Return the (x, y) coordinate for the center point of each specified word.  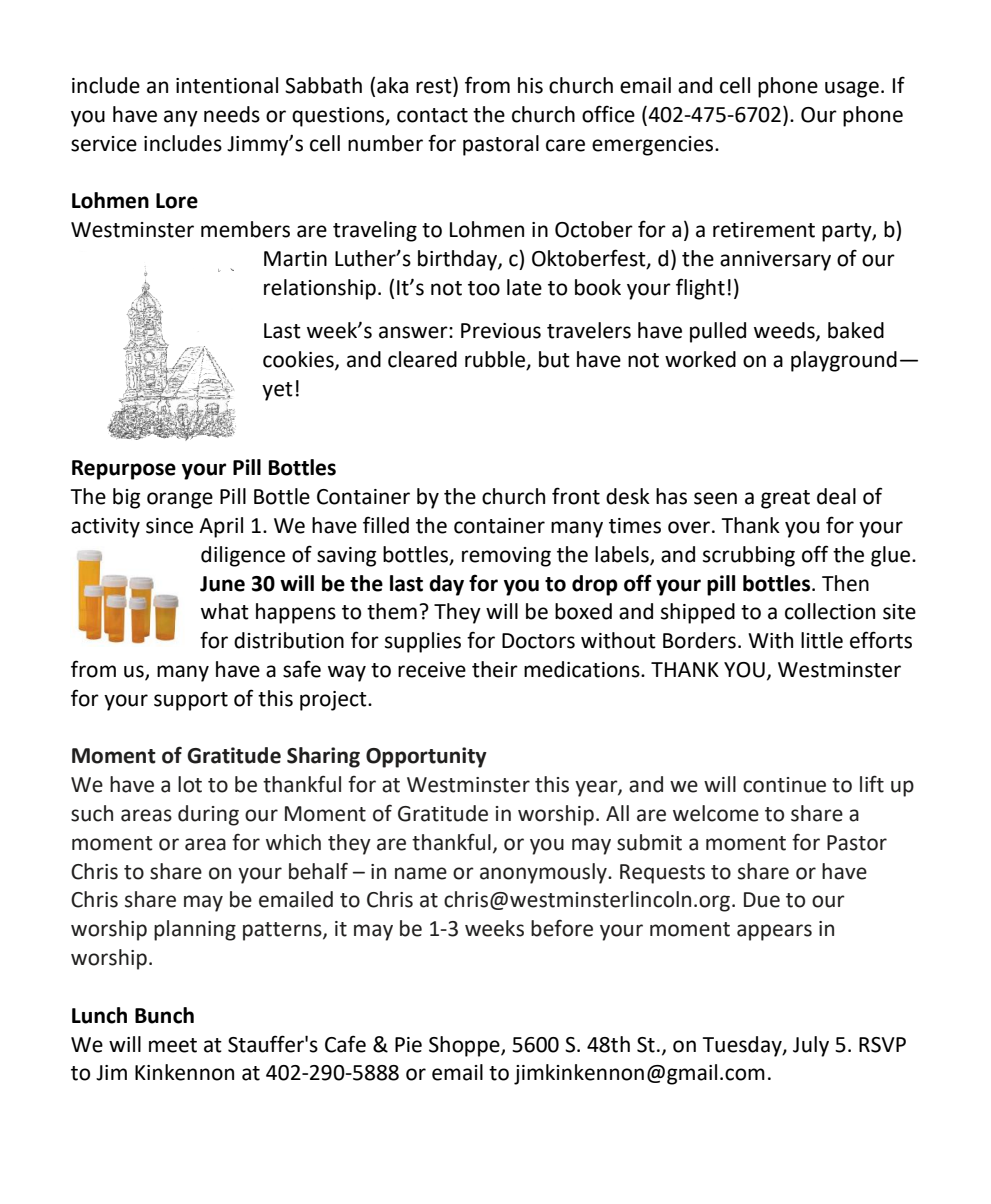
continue (784, 785)
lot (190, 784)
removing (506, 557)
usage (852, 89)
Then (845, 583)
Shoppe (465, 1046)
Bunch (164, 1015)
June (222, 584)
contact (432, 115)
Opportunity (426, 757)
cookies (299, 360)
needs (232, 114)
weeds (785, 331)
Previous (501, 331)
